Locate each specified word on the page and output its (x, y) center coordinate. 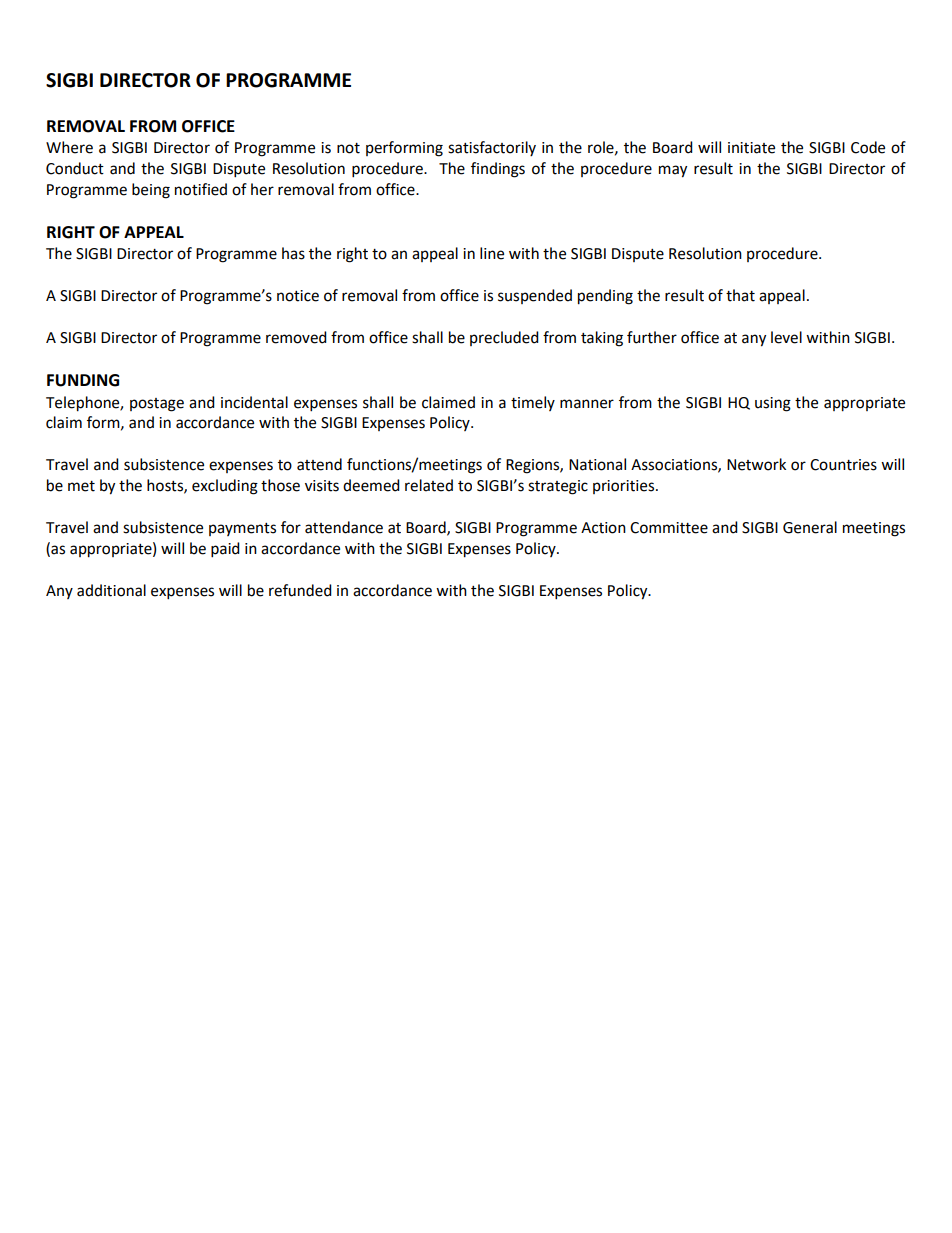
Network (756, 464)
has (293, 253)
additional (111, 590)
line (492, 253)
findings (498, 170)
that (740, 295)
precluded (504, 338)
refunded (300, 590)
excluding (225, 487)
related (429, 485)
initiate (751, 148)
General (810, 527)
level (786, 337)
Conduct (75, 168)
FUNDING (83, 380)
